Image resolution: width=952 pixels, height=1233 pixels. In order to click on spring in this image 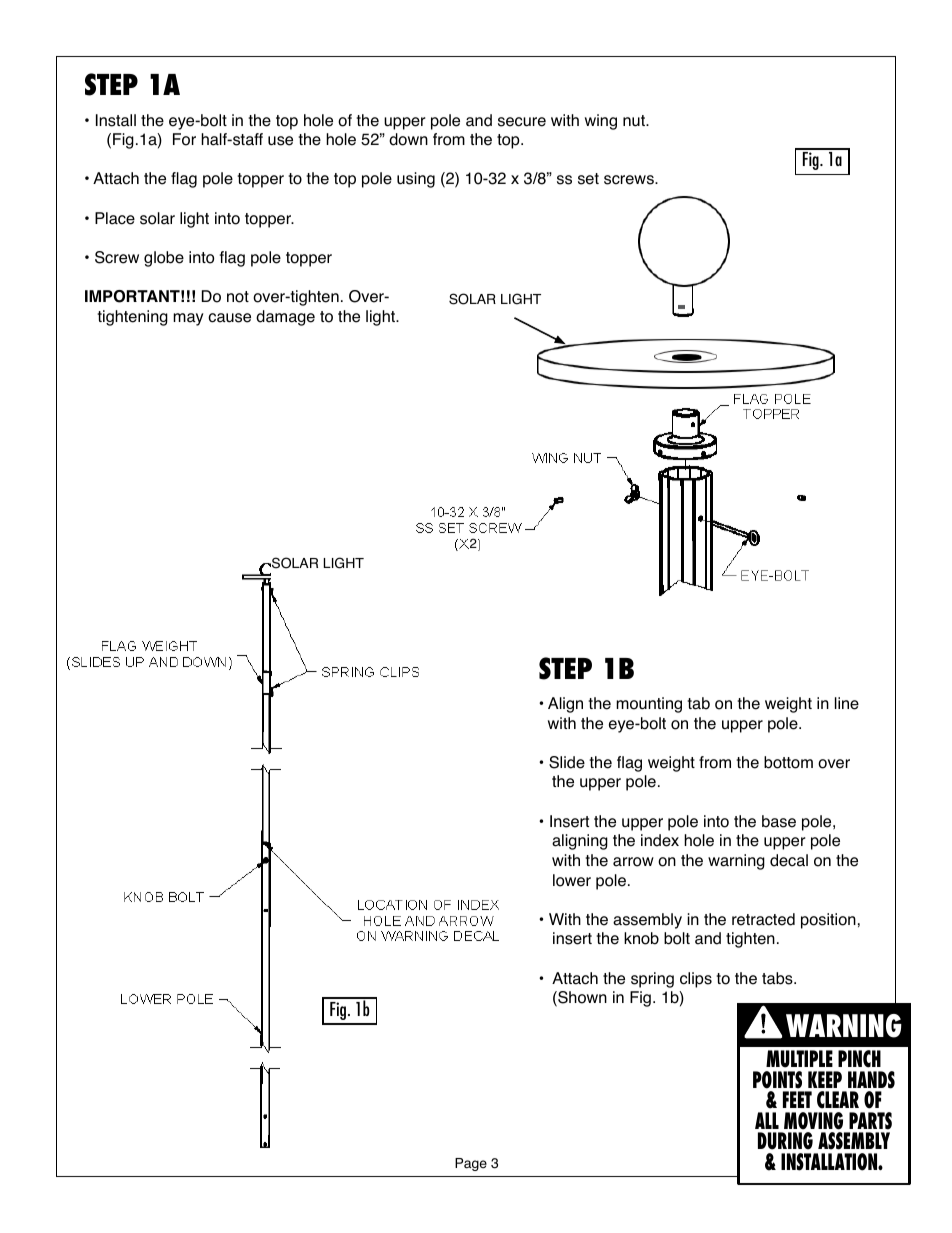, I will do `click(652, 980)`.
